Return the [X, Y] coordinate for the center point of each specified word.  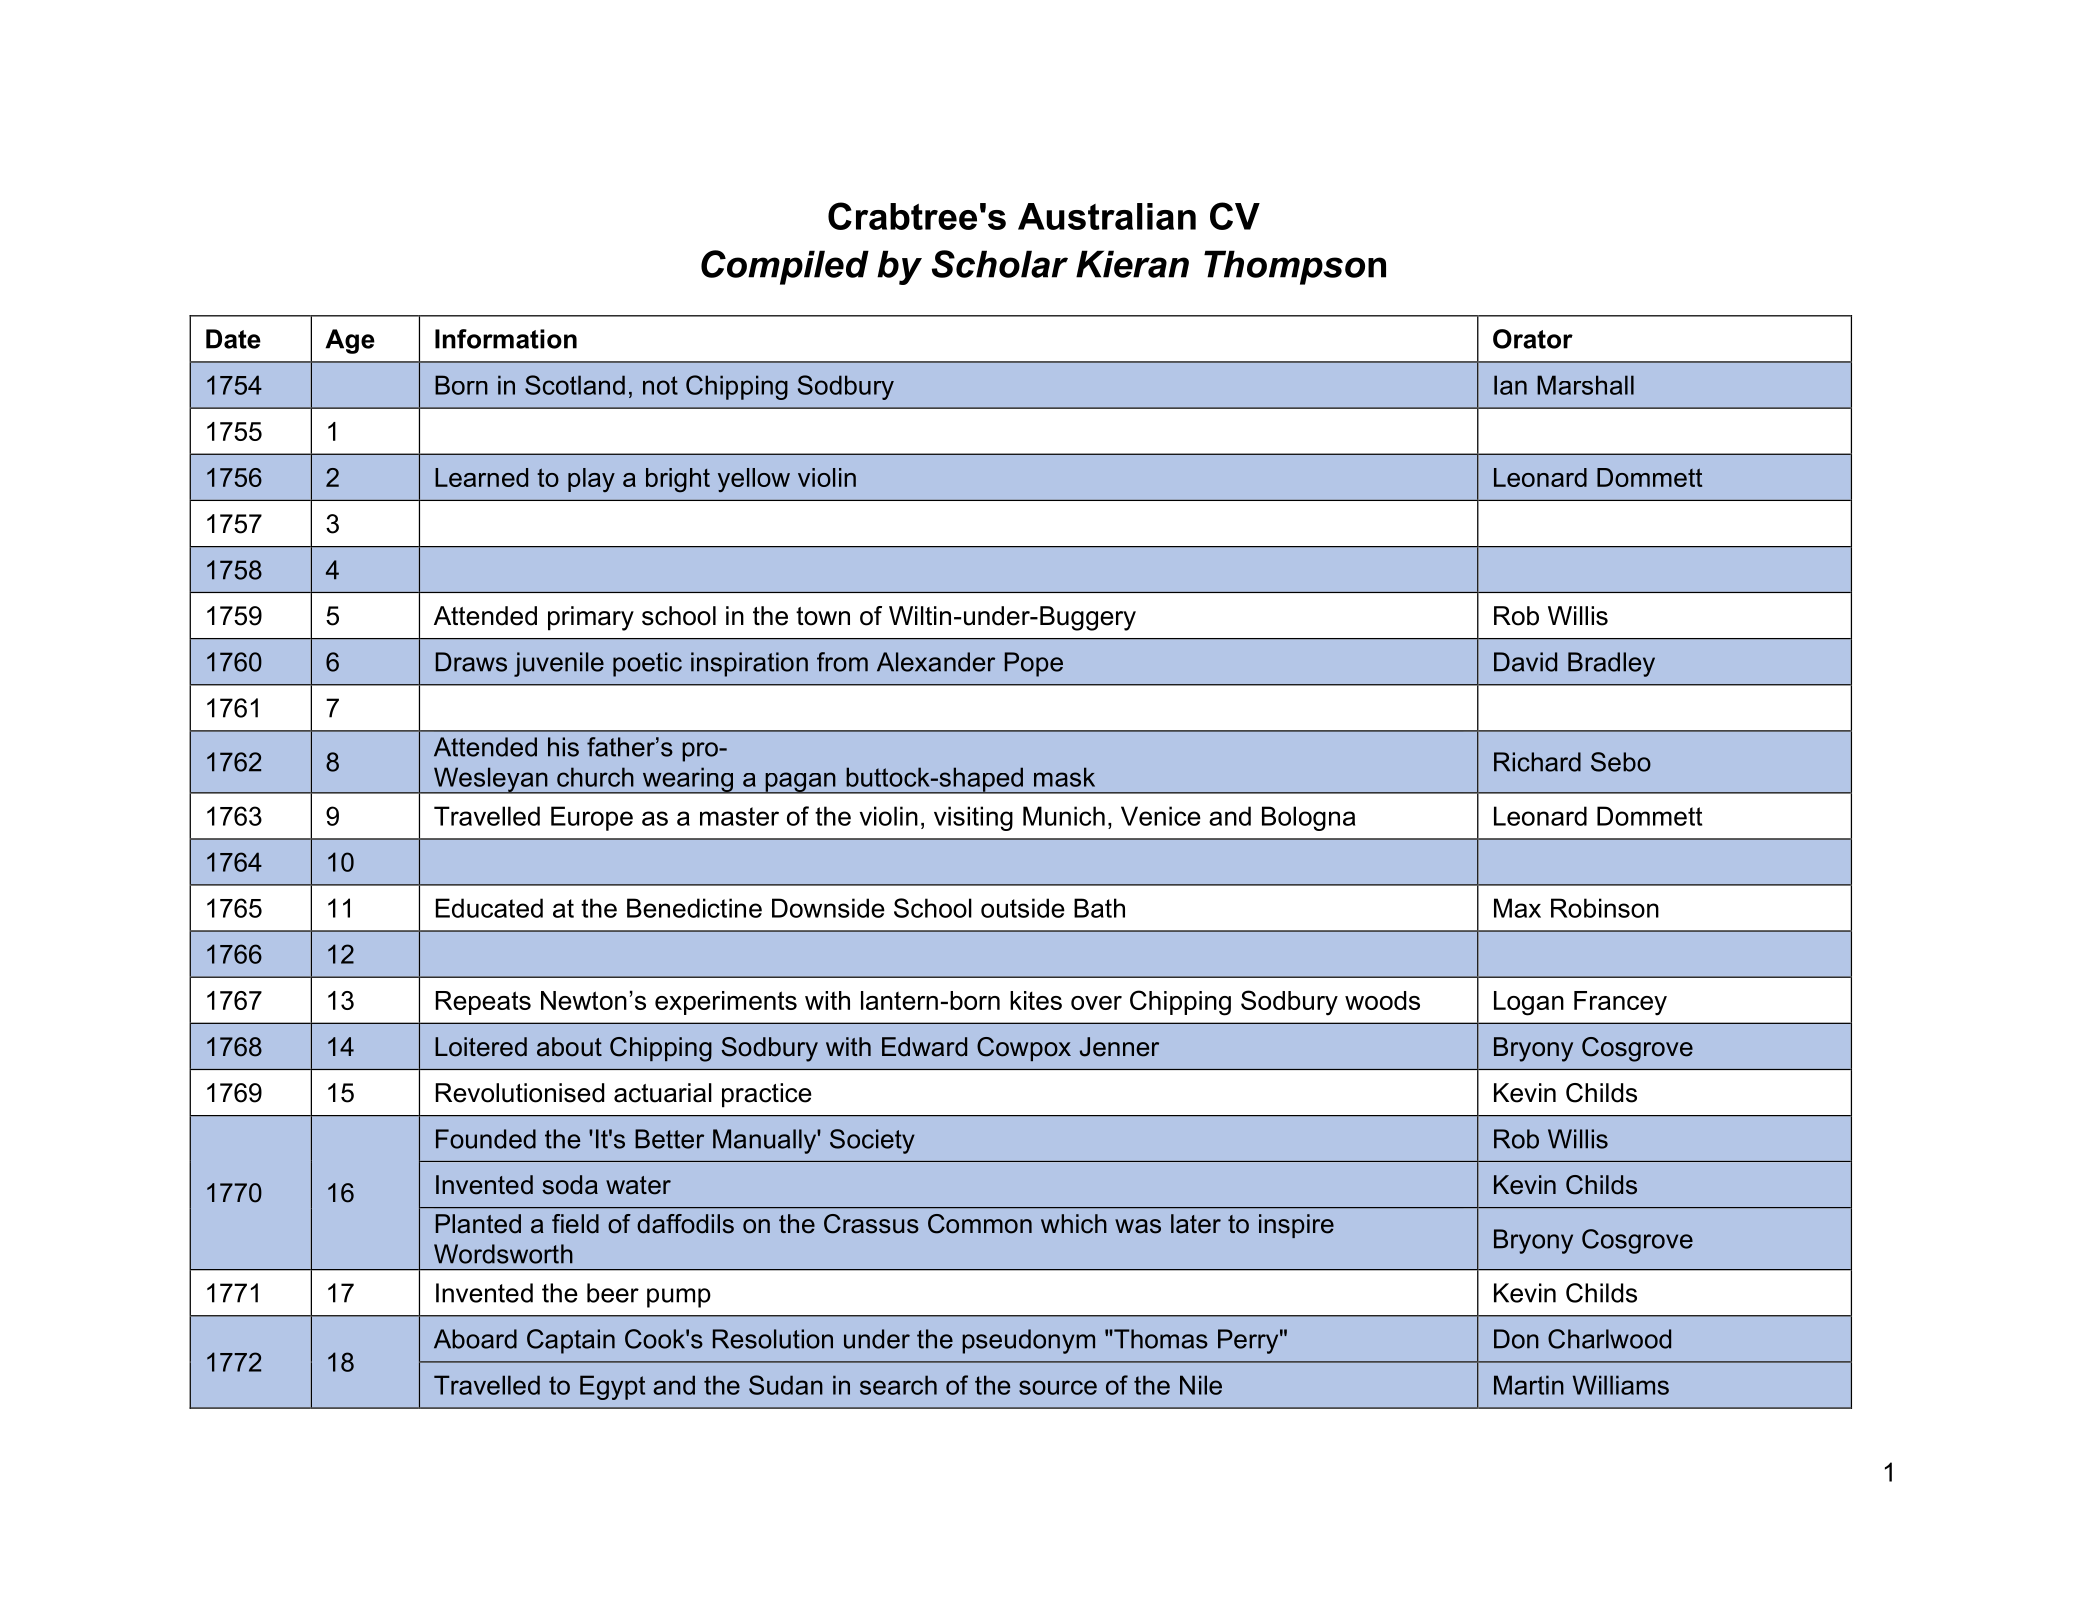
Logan [1529, 1003]
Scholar [1000, 264]
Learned [481, 477]
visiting [973, 818]
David [1525, 662]
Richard [1537, 762]
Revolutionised [520, 1093]
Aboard [475, 1339]
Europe [592, 818]
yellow [754, 480]
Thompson [1295, 267]
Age [350, 341]
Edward [924, 1047]
